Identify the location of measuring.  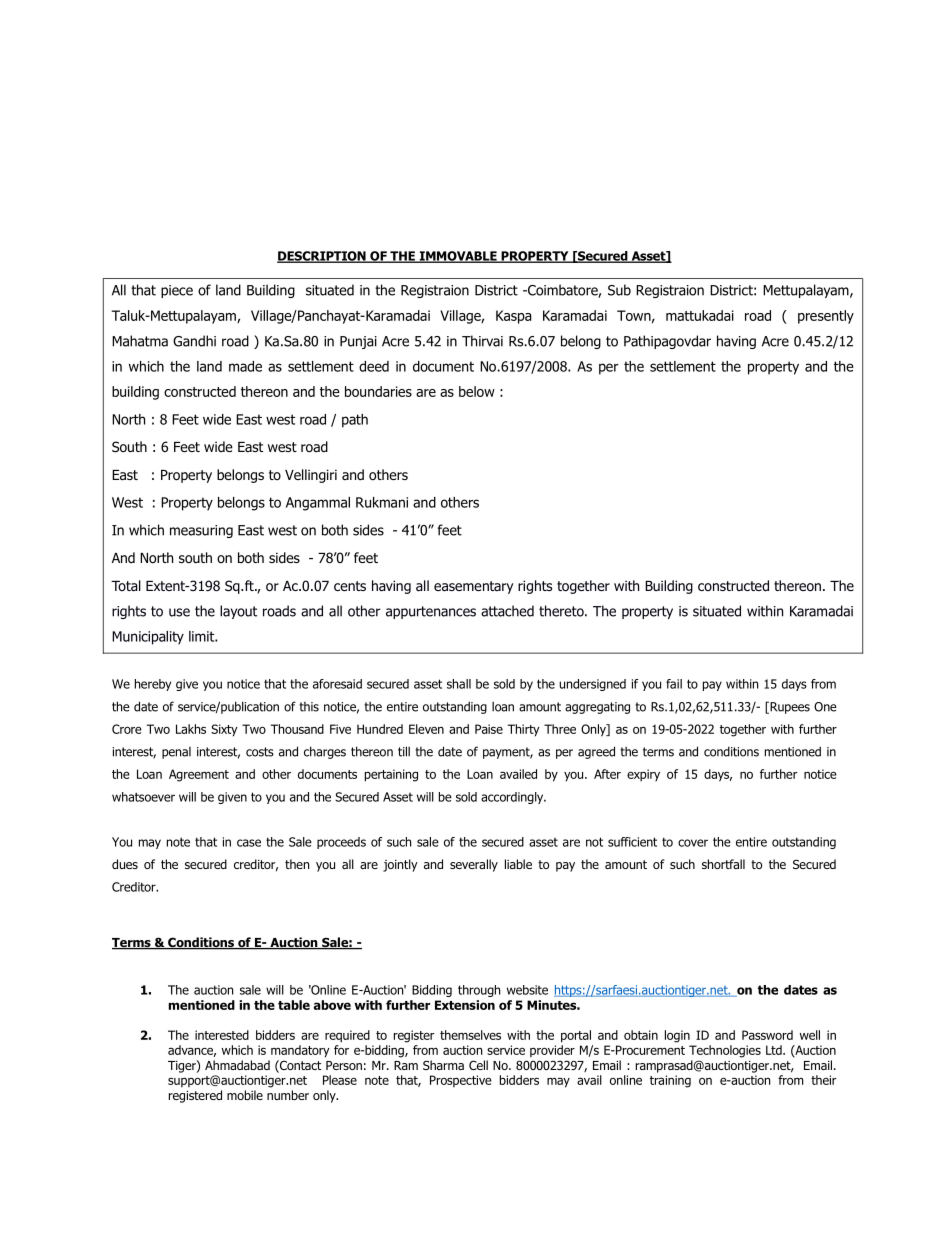
(201, 531).
